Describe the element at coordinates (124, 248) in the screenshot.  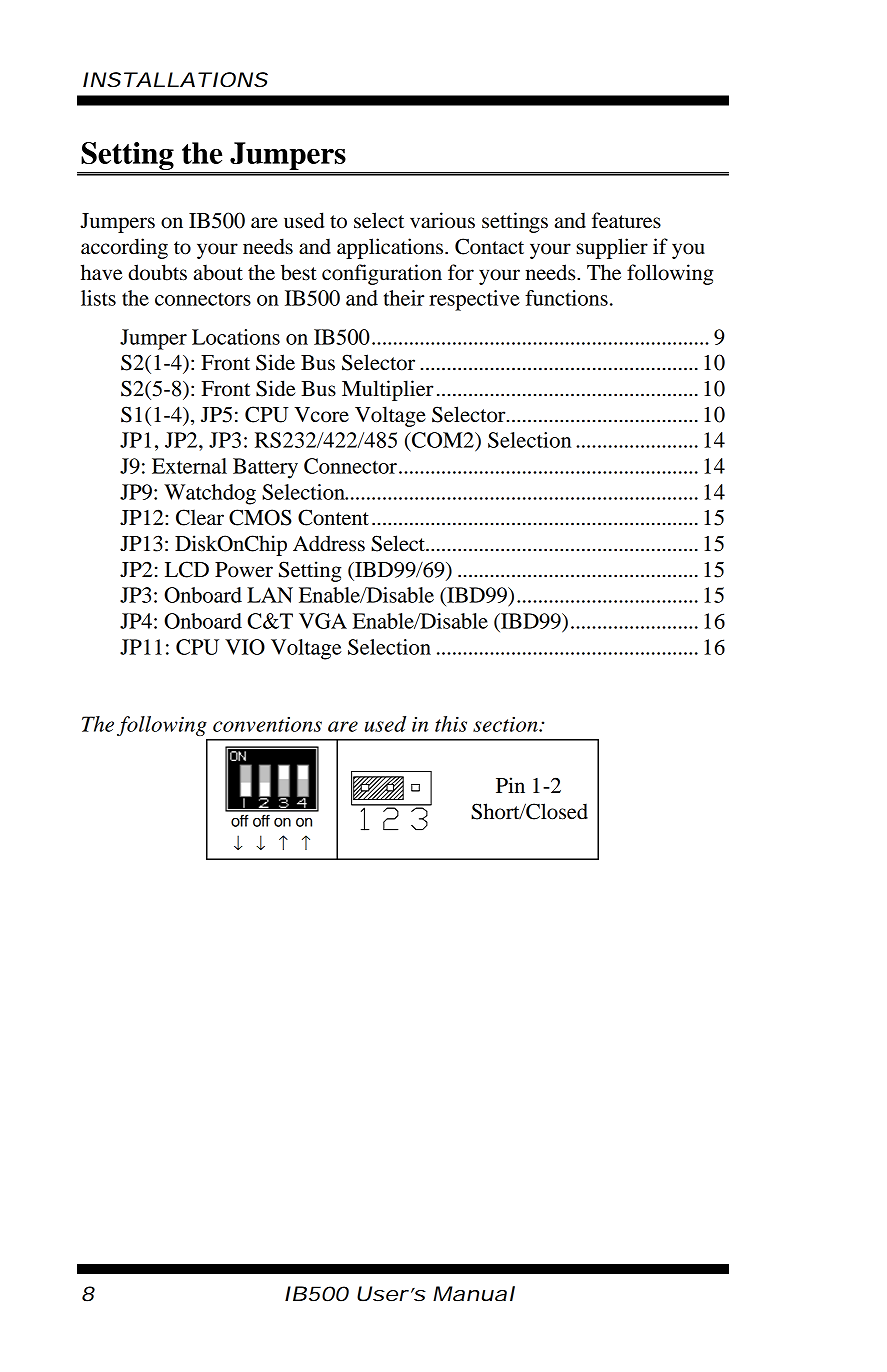
I see `according` at that location.
